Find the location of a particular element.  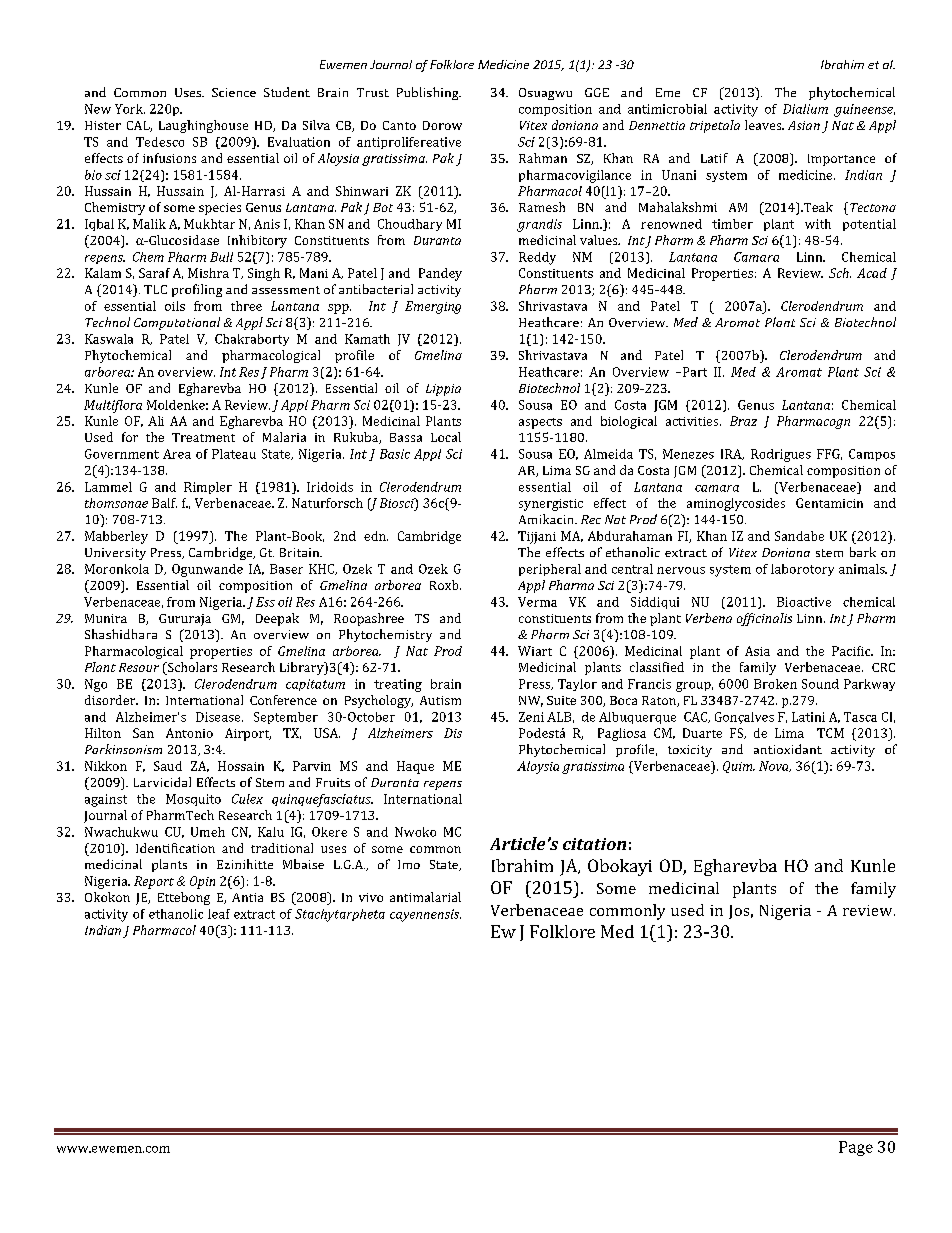

Computational is located at coordinates (177, 323).
